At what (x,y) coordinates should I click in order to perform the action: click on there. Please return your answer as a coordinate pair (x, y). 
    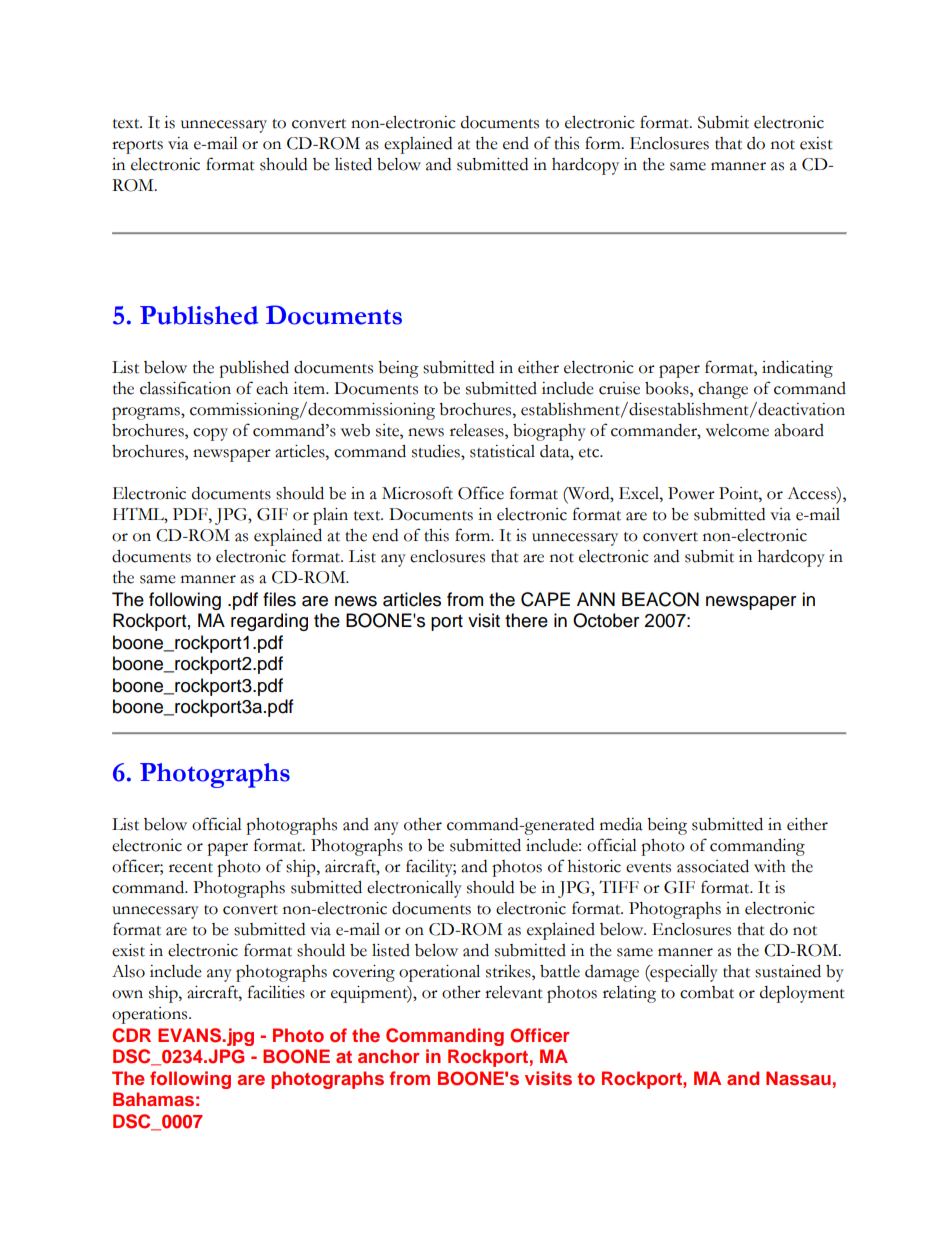
    Looking at the image, I should click on (526, 620).
